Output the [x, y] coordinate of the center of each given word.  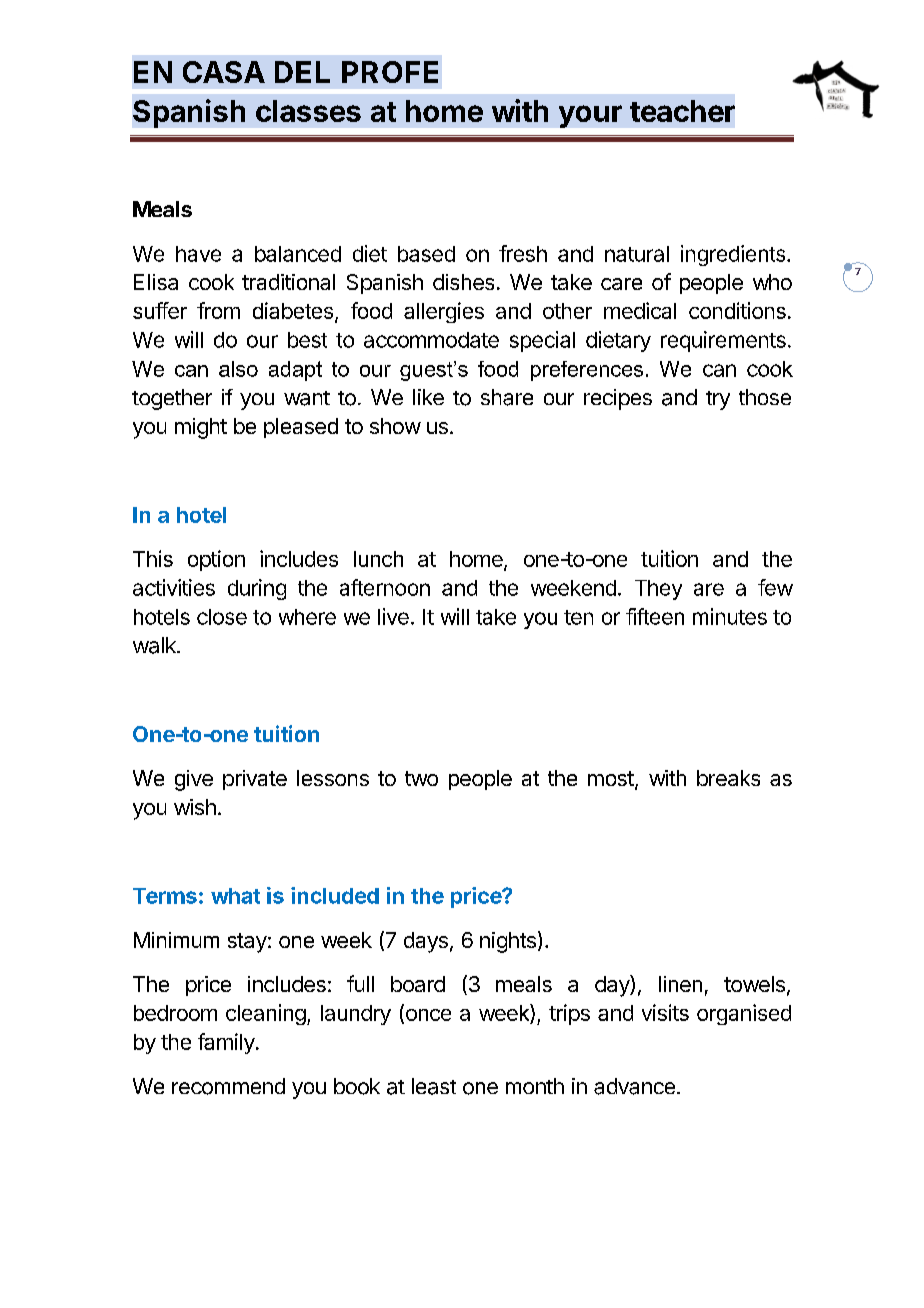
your [590, 116]
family [226, 1043]
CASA [224, 72]
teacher [682, 111]
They [658, 590]
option [216, 560]
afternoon [385, 587]
